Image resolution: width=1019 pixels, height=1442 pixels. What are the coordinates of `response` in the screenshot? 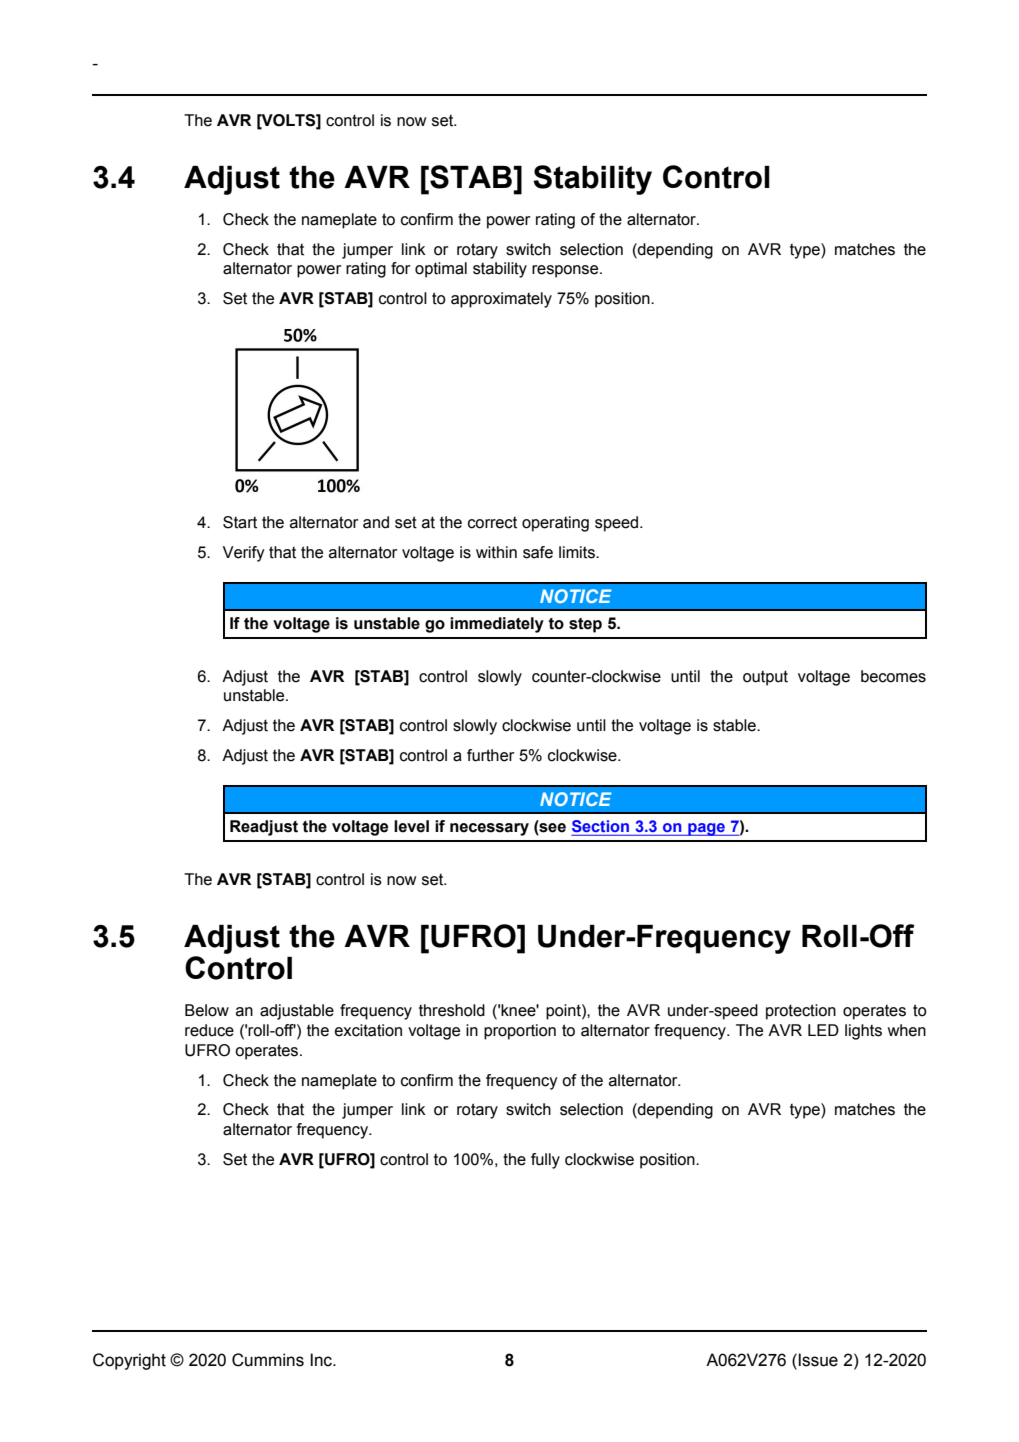 It's located at (566, 271).
